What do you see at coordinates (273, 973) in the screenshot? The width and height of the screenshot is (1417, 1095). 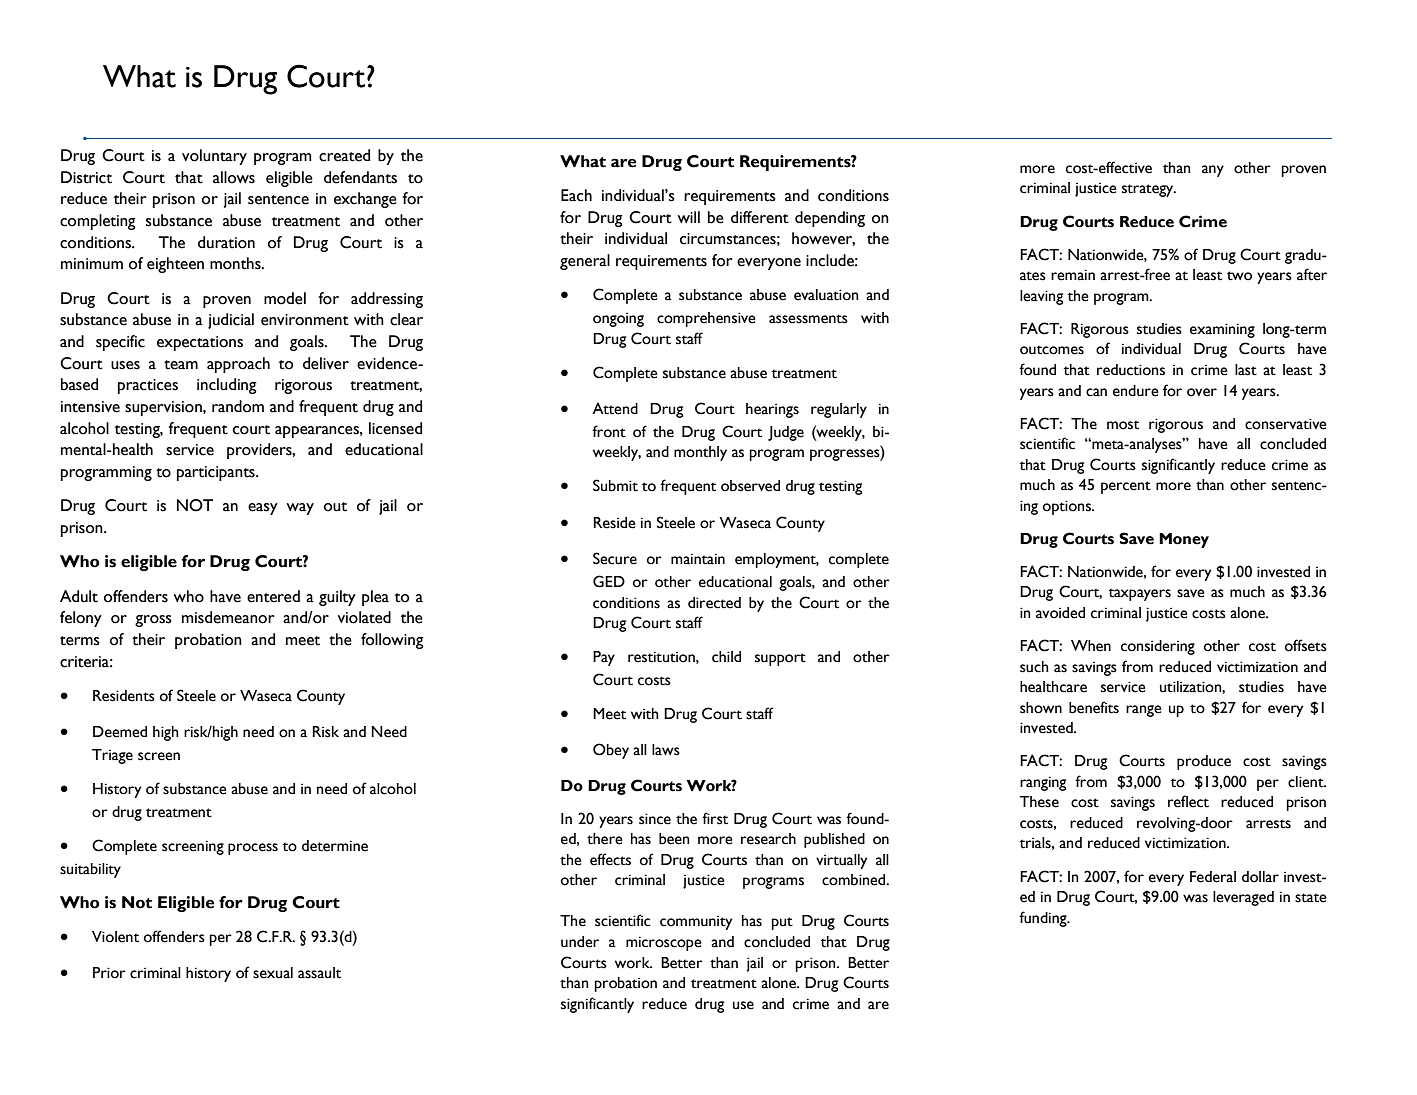 I see `sexual` at bounding box center [273, 973].
